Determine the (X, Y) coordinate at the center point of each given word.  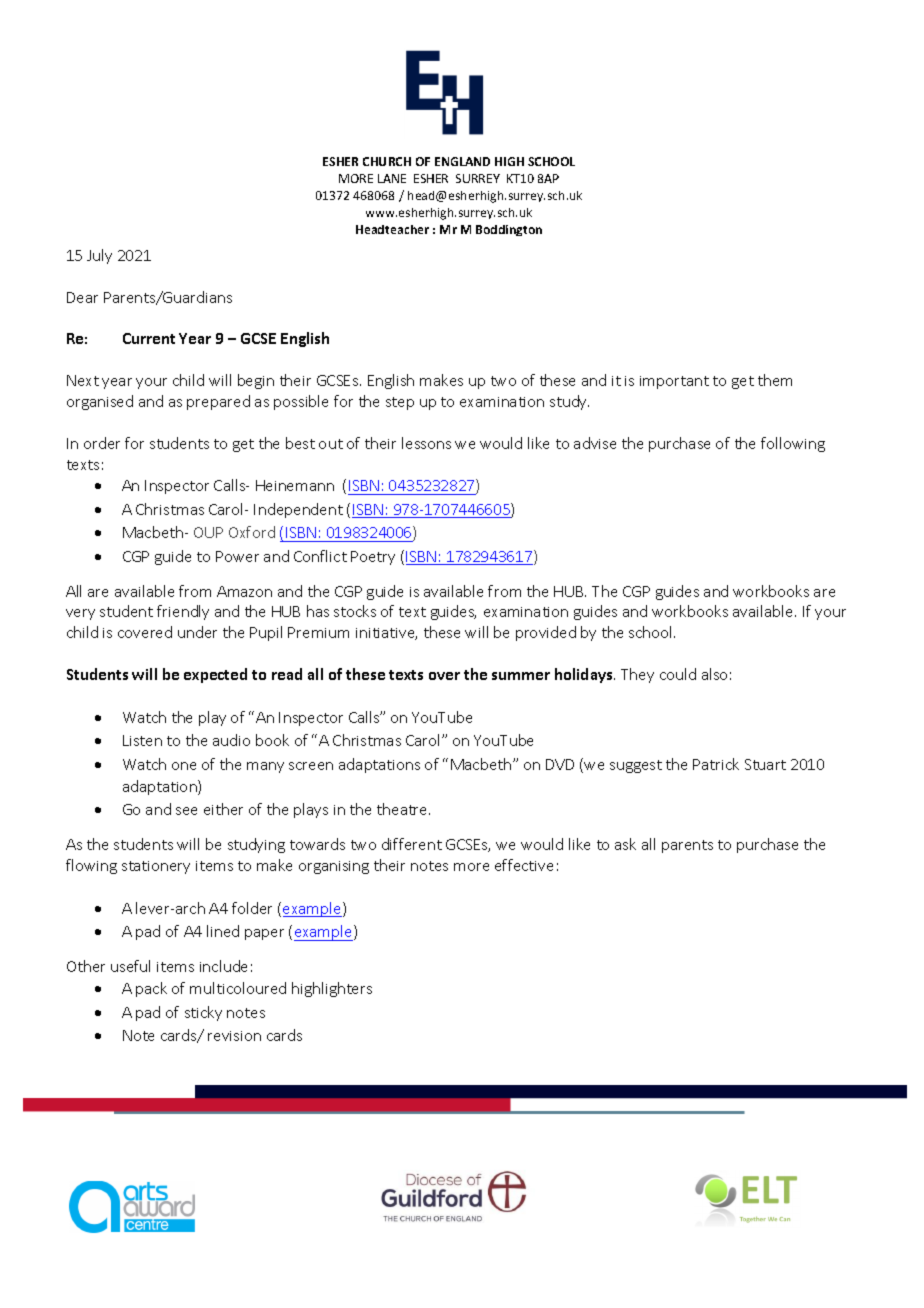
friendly (183, 612)
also (714, 674)
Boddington (509, 230)
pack (151, 989)
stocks (355, 611)
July (99, 256)
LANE (392, 178)
